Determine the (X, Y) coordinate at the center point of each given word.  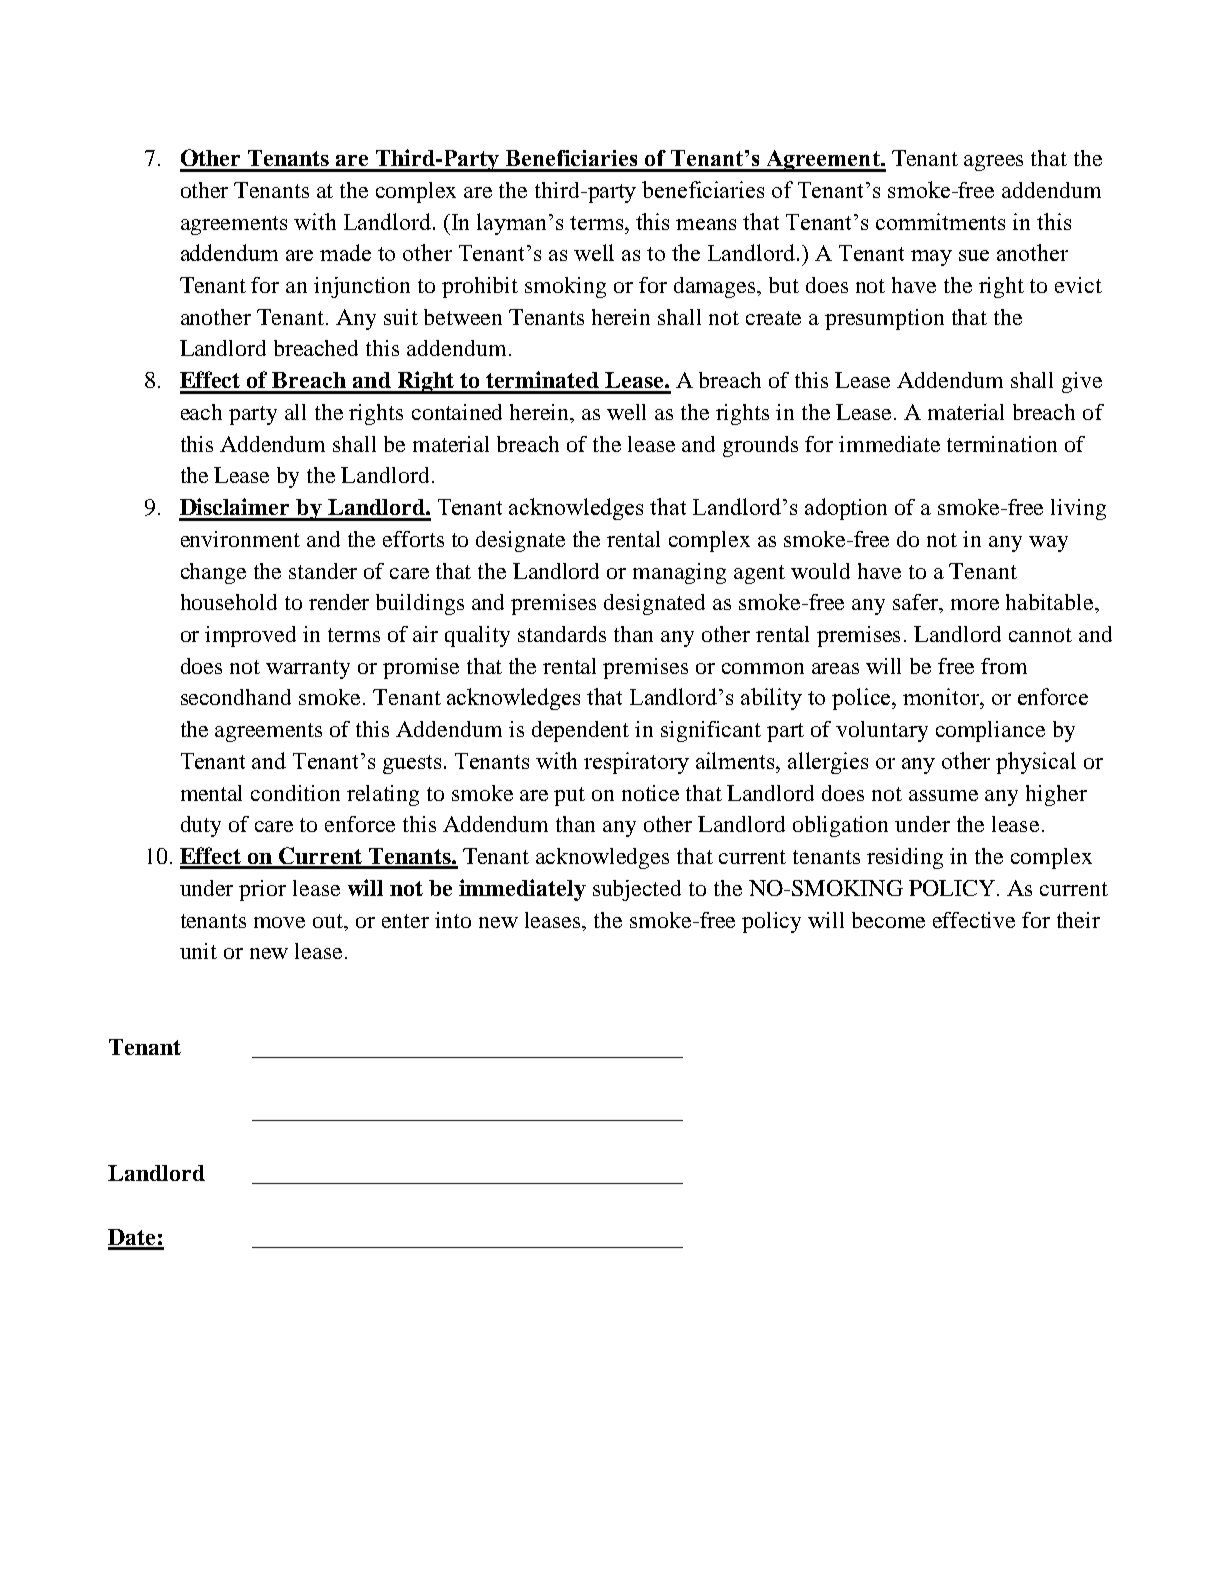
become (888, 920)
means (706, 224)
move (279, 922)
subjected (637, 890)
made (345, 252)
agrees (993, 163)
